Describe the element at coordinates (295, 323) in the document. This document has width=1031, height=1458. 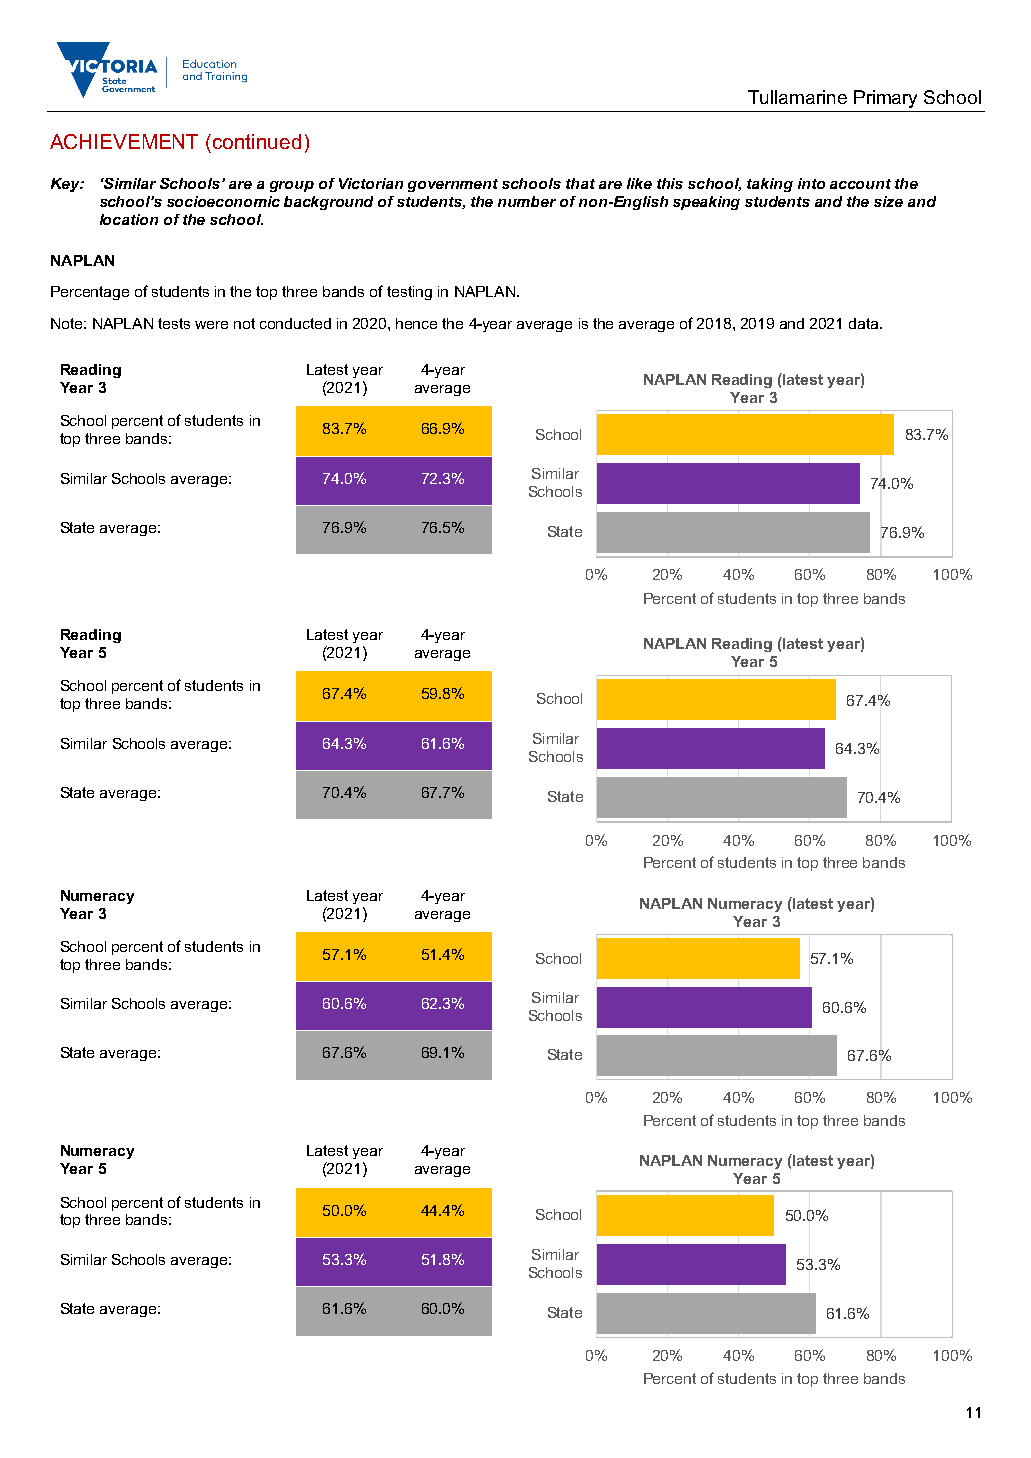
I see `conducted` at that location.
